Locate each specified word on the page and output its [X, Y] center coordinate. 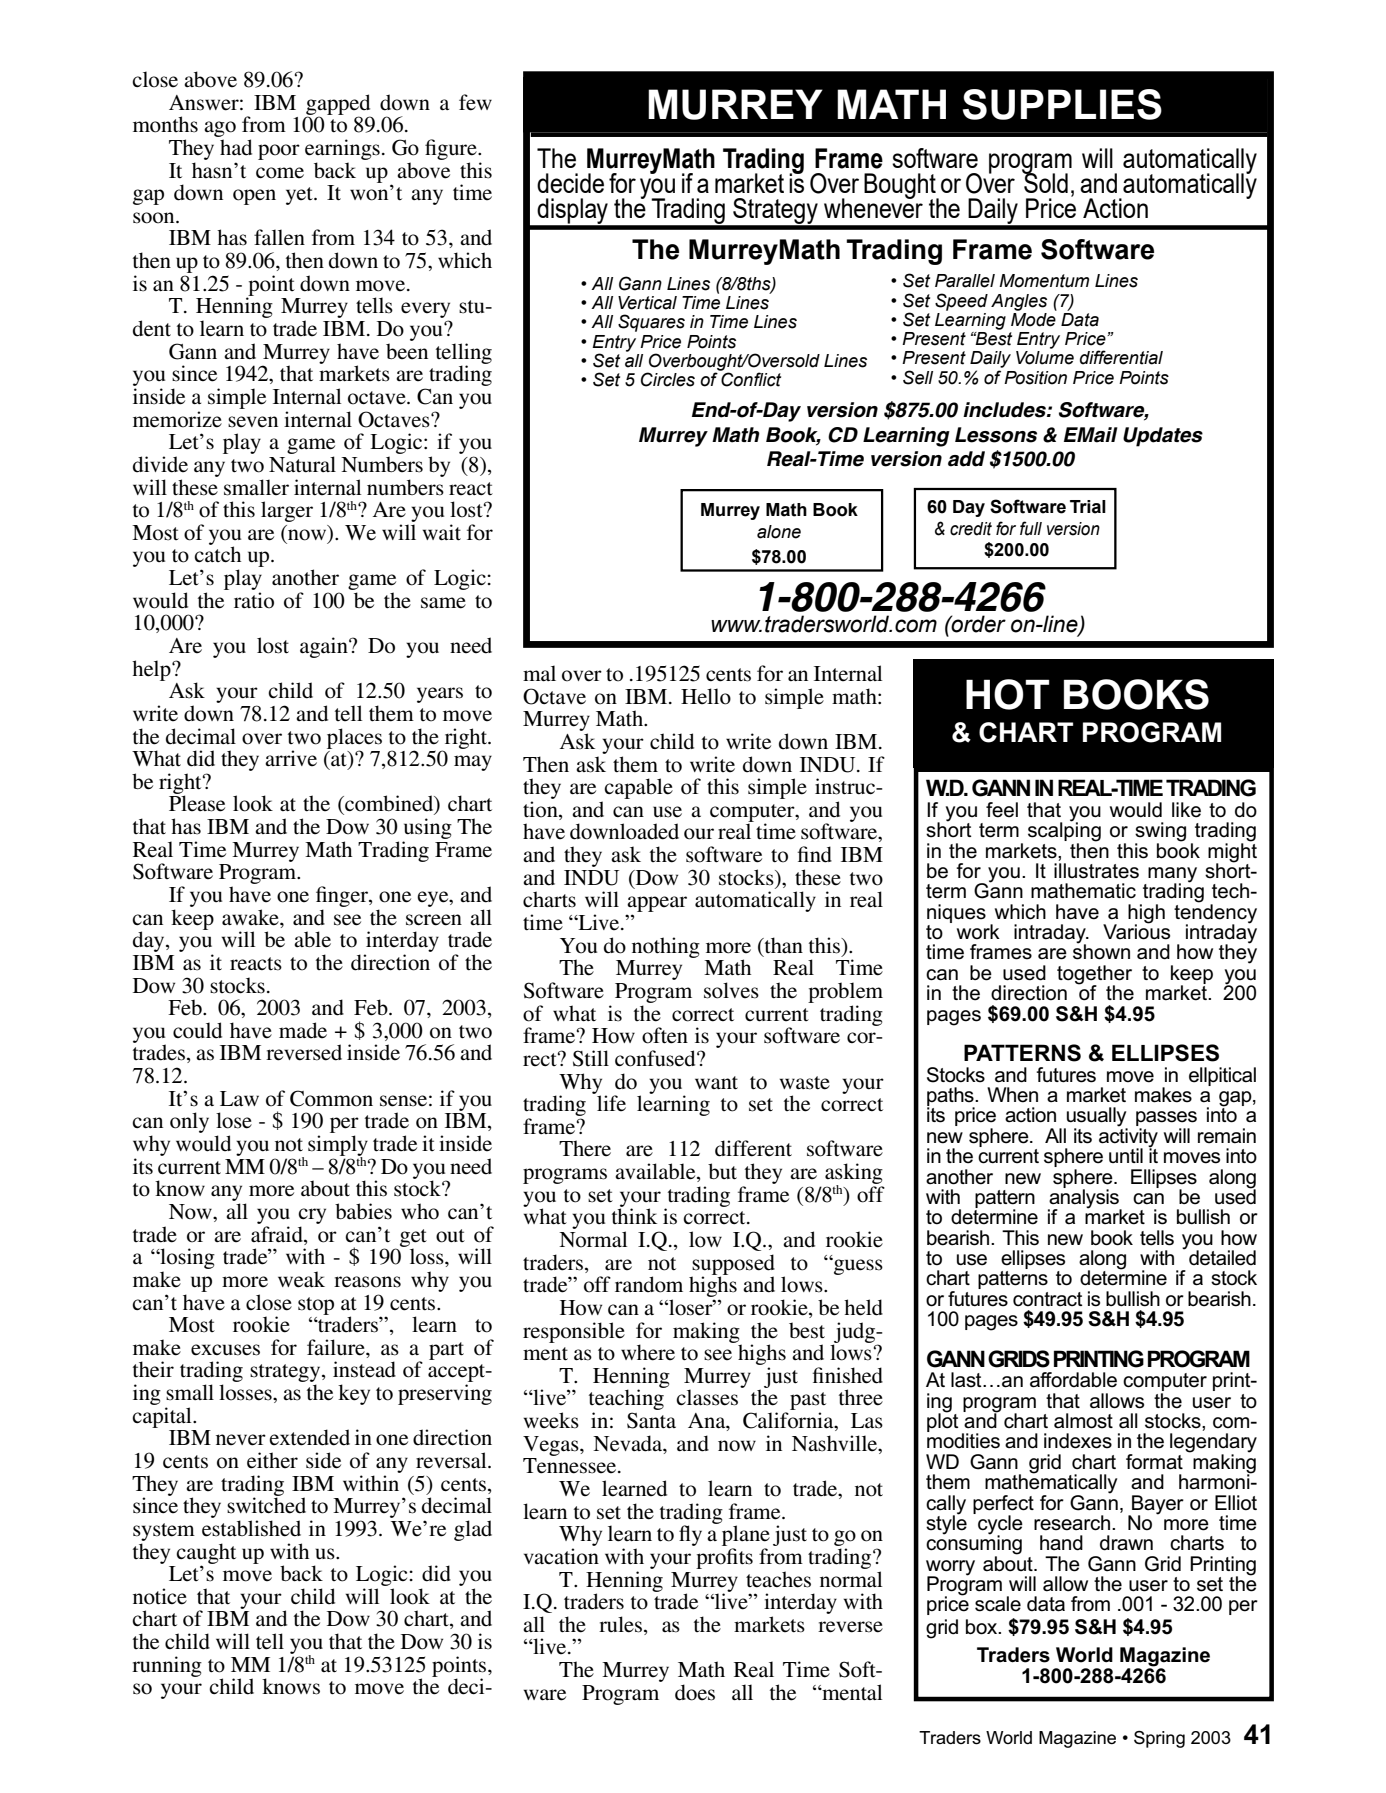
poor [279, 152]
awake [251, 917]
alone [779, 532]
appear [657, 905]
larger [287, 511]
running [167, 1666]
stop [316, 1306]
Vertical [647, 303]
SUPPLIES [1062, 104]
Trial [1088, 507]
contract [1048, 1299]
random [649, 1284]
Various [1136, 931]
